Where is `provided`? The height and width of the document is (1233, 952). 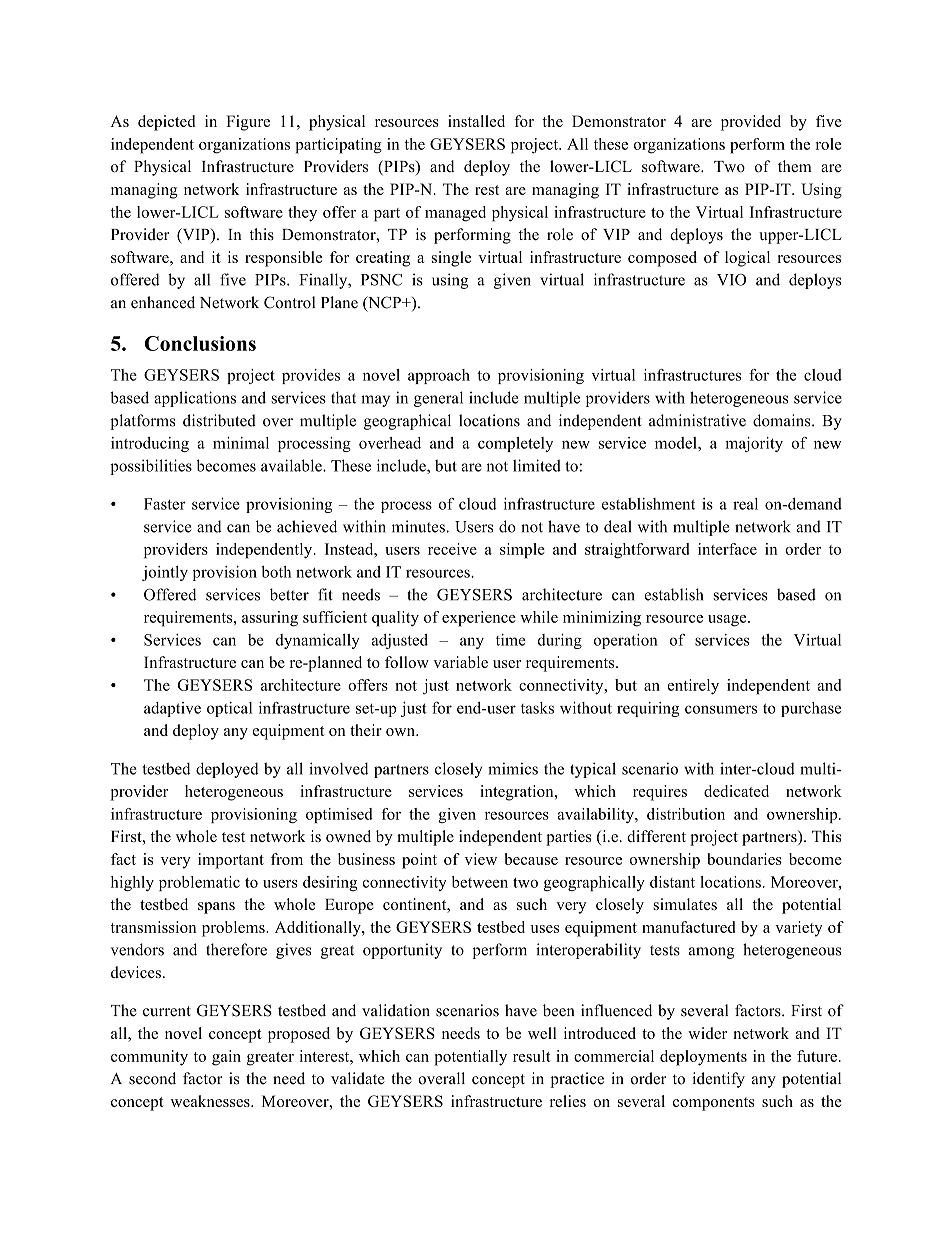
provided is located at coordinates (751, 123).
